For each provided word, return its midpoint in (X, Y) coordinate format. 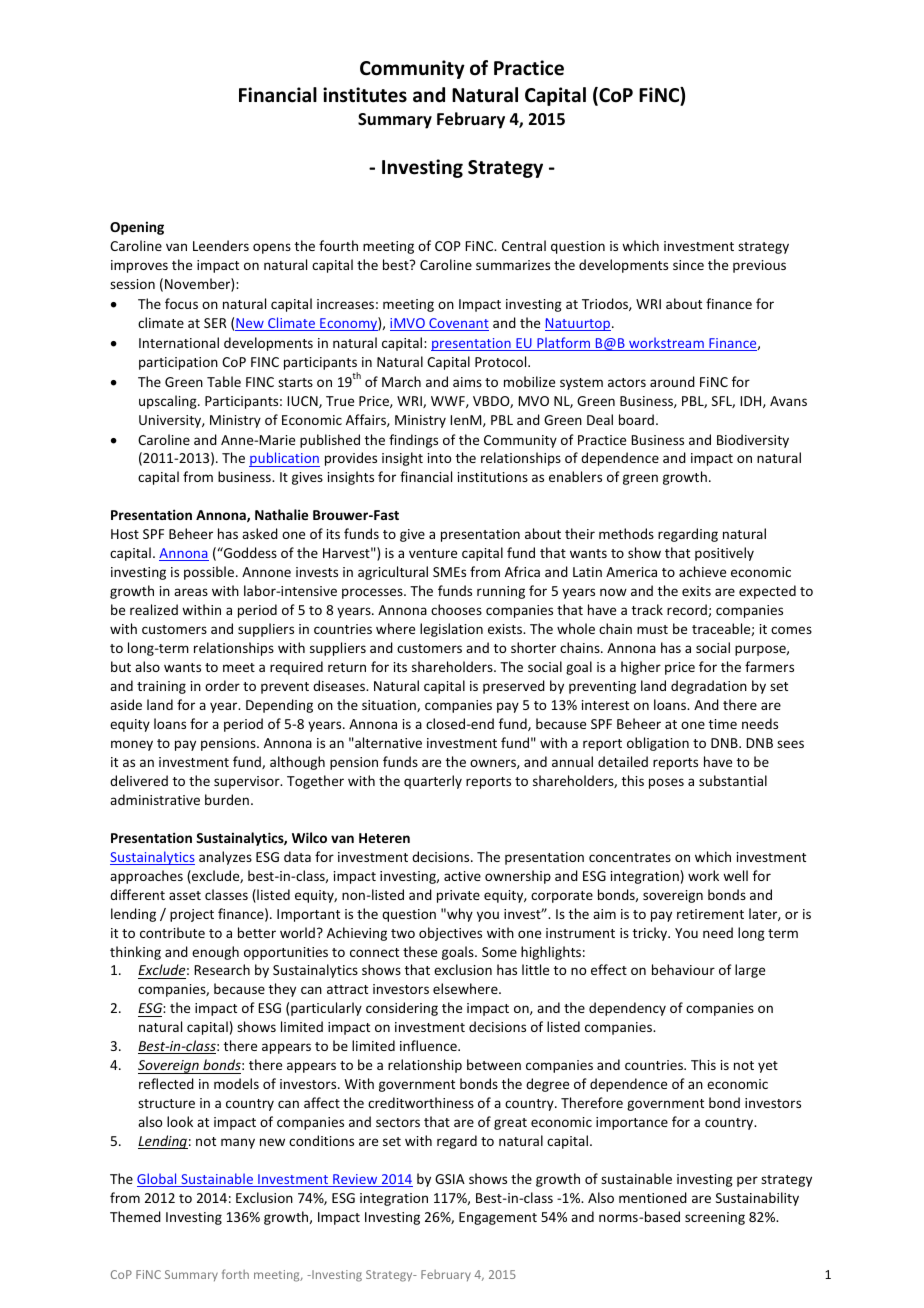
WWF (449, 402)
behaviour (683, 969)
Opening (137, 228)
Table (224, 381)
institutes (365, 95)
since (688, 265)
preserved (514, 687)
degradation (709, 687)
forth (235, 1274)
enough (215, 953)
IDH (752, 402)
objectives (450, 934)
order (222, 685)
